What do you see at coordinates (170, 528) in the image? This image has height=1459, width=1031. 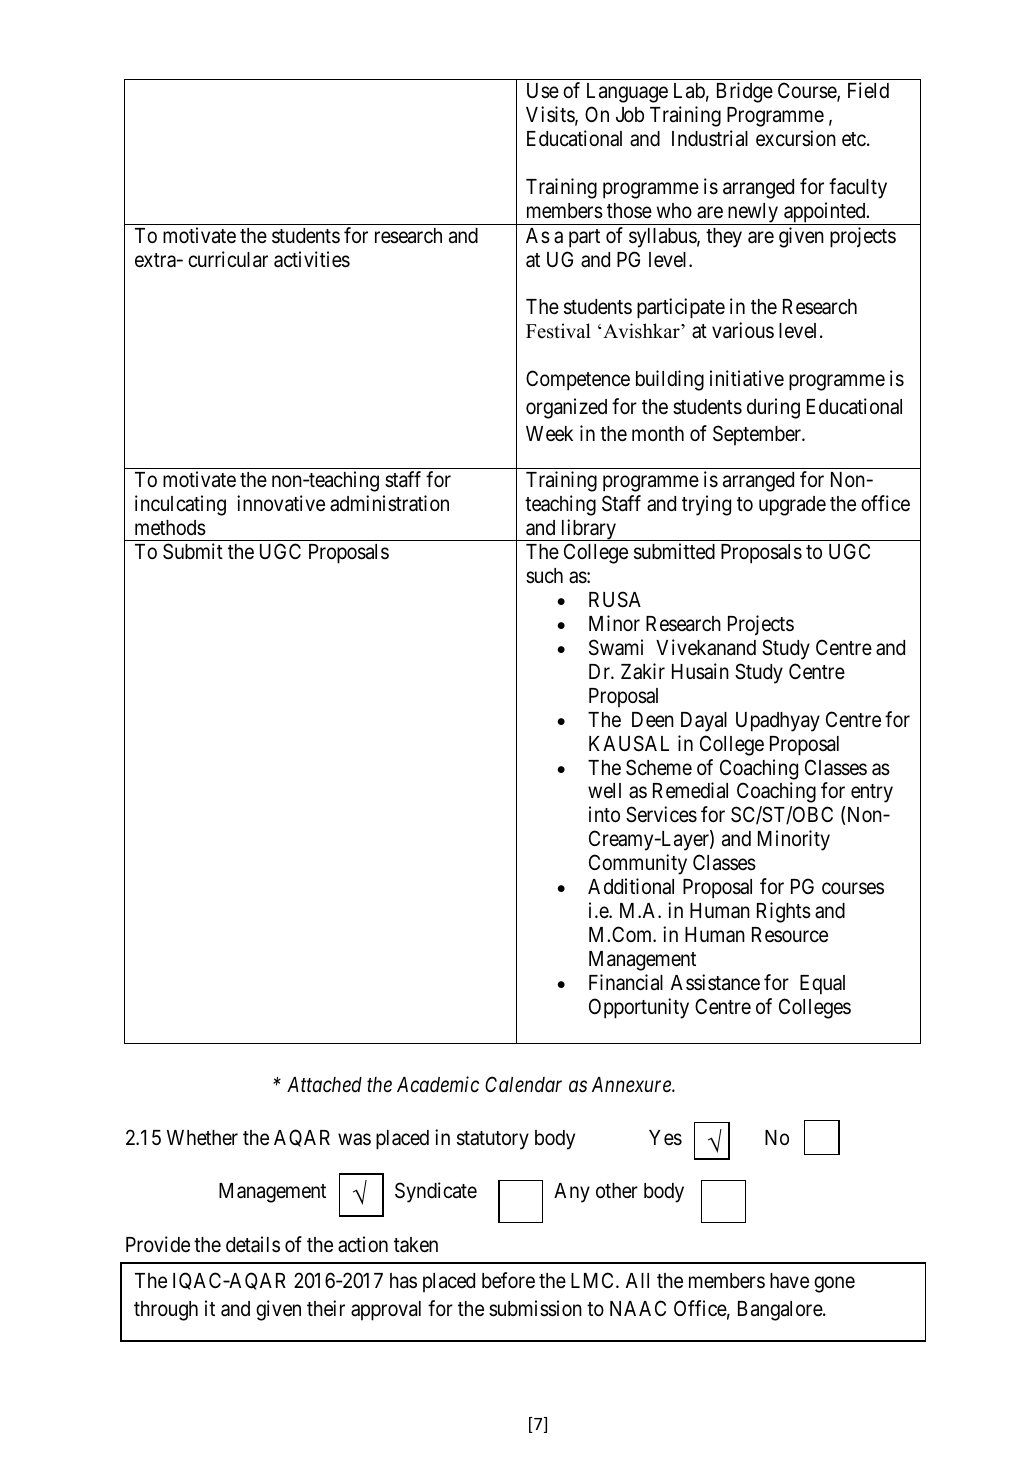 I see `methods` at bounding box center [170, 528].
